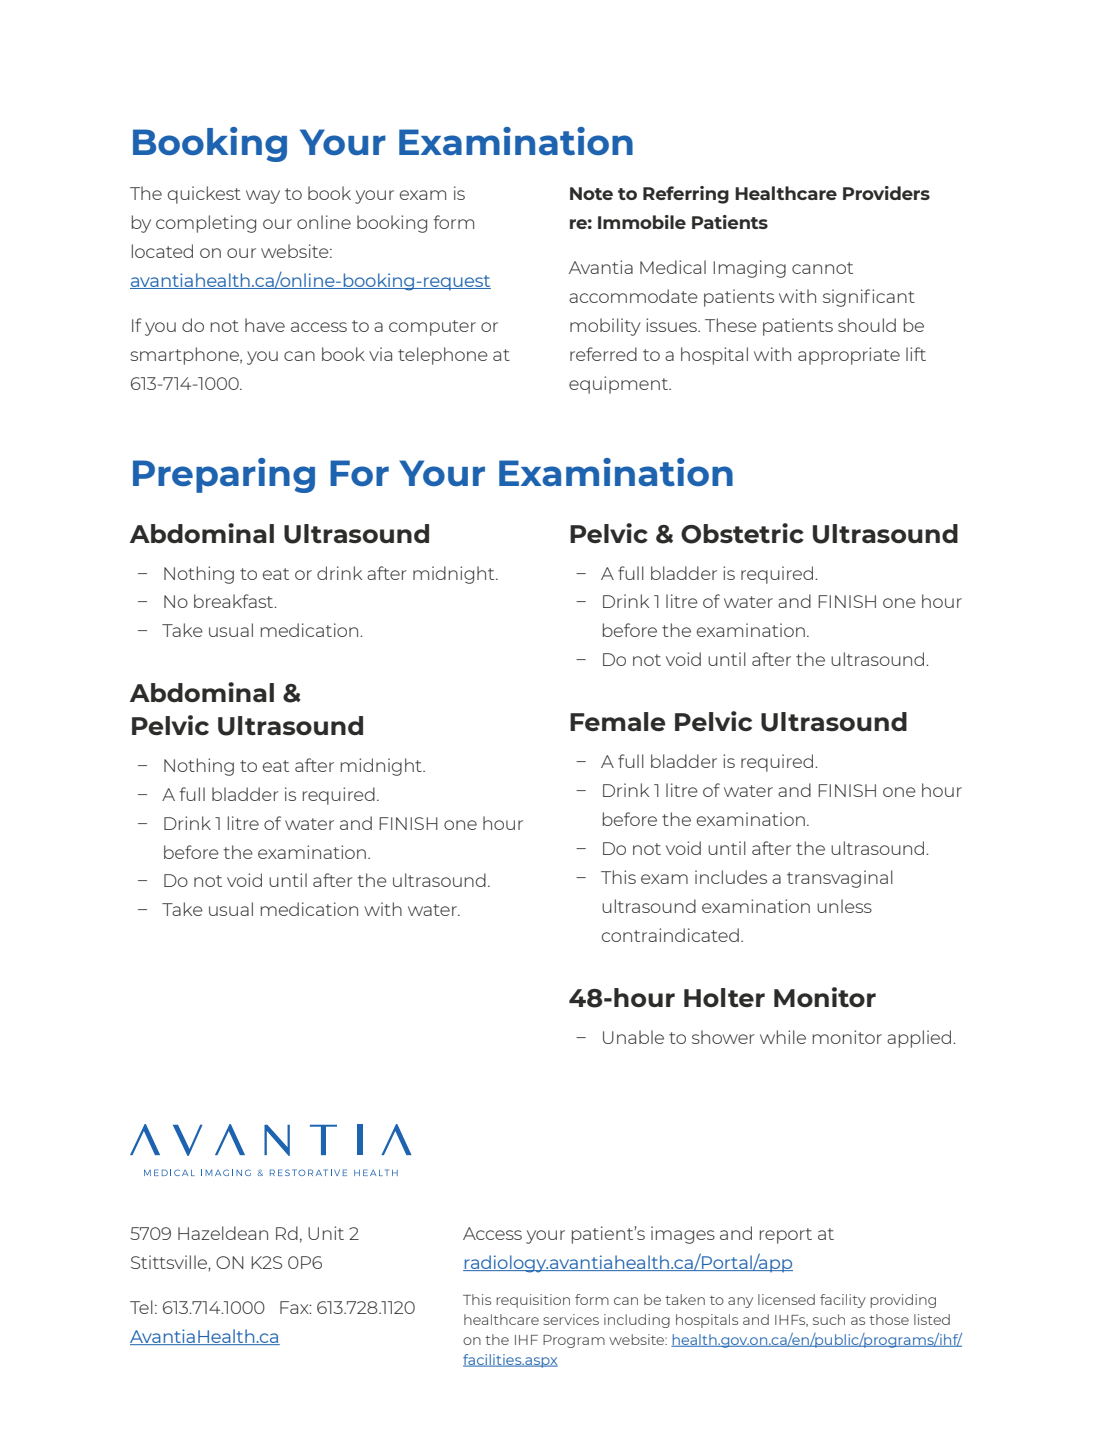 This screenshot has height=1430, width=1105. I want to click on equipment, so click(619, 385).
